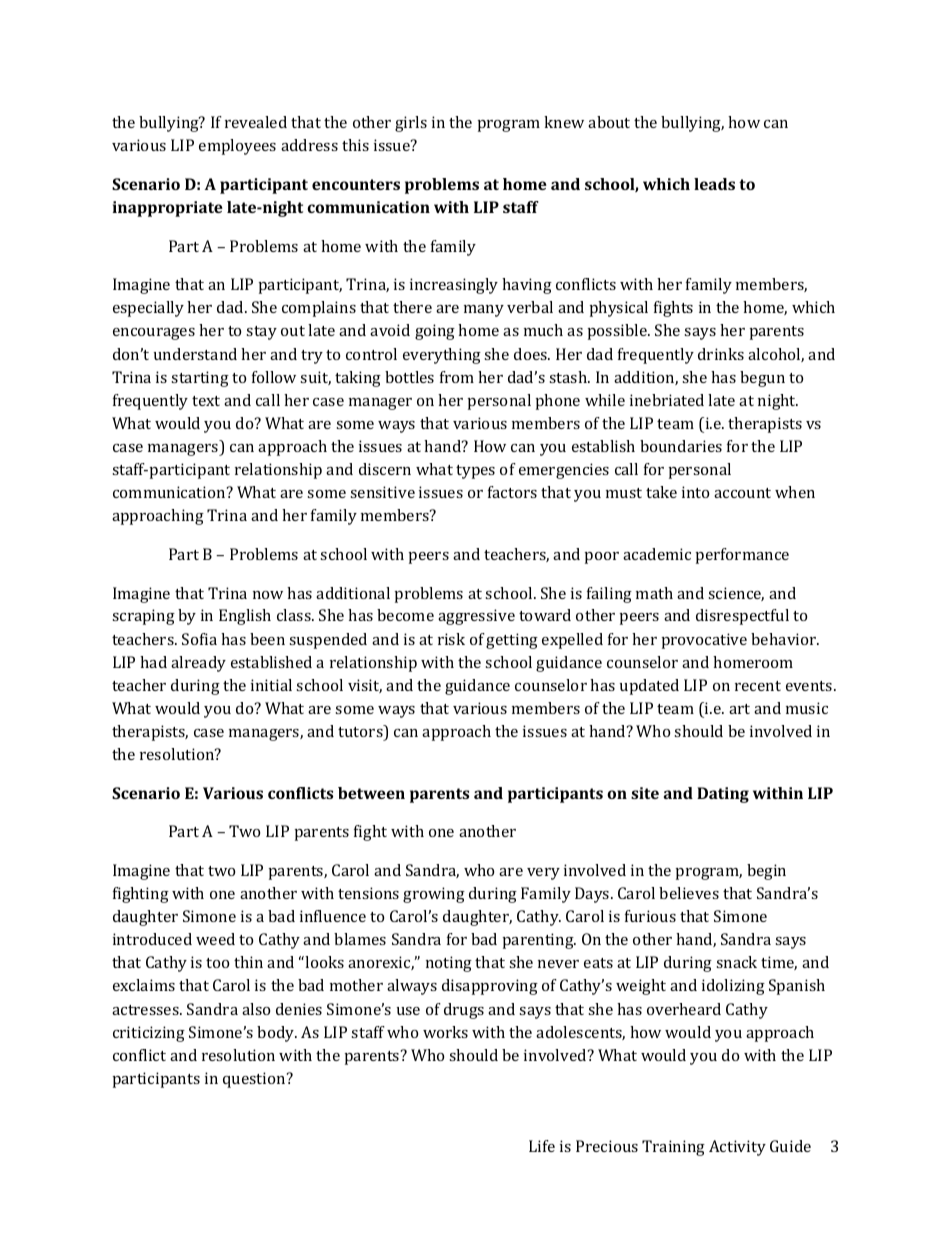 The height and width of the image is (1233, 952). What do you see at coordinates (411, 124) in the image?
I see `girls` at bounding box center [411, 124].
